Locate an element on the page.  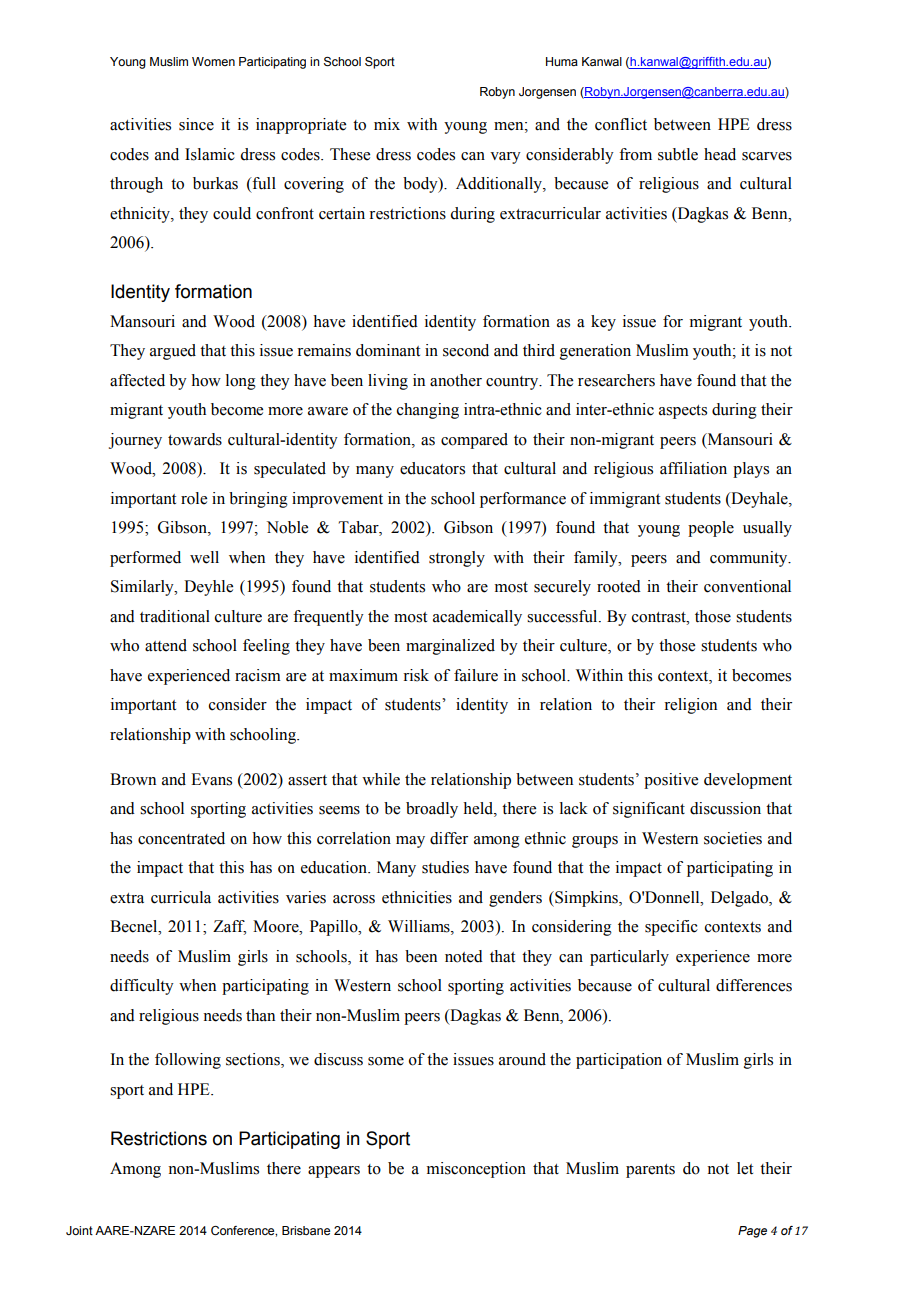
key is located at coordinates (603, 323).
